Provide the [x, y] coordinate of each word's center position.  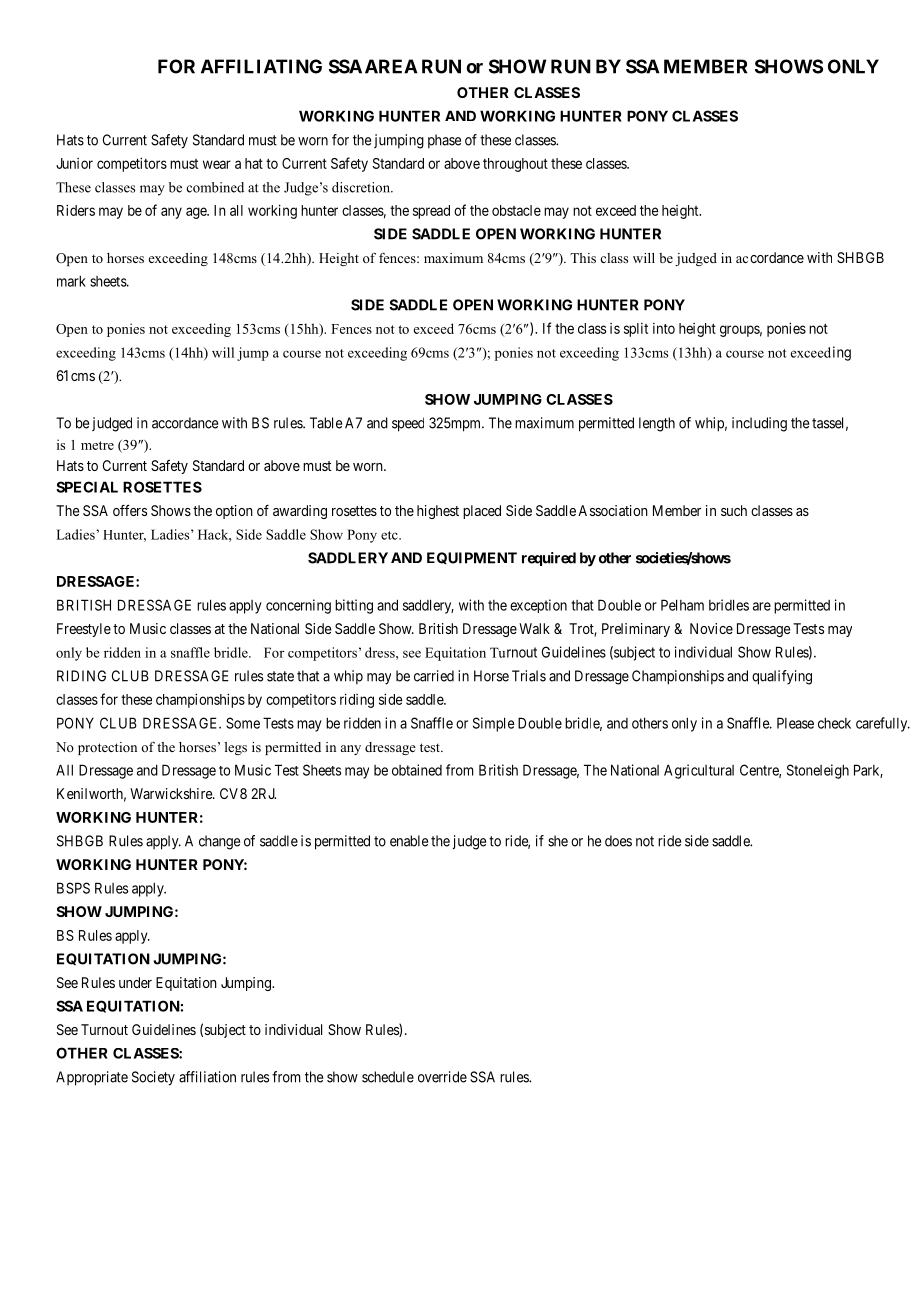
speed [408, 424]
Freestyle [84, 630]
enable [409, 841]
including [759, 424]
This [583, 258]
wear [217, 164]
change [219, 842]
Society [153, 1078]
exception [538, 606]
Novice [711, 628]
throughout [515, 165]
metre [97, 445]
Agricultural [699, 771]
